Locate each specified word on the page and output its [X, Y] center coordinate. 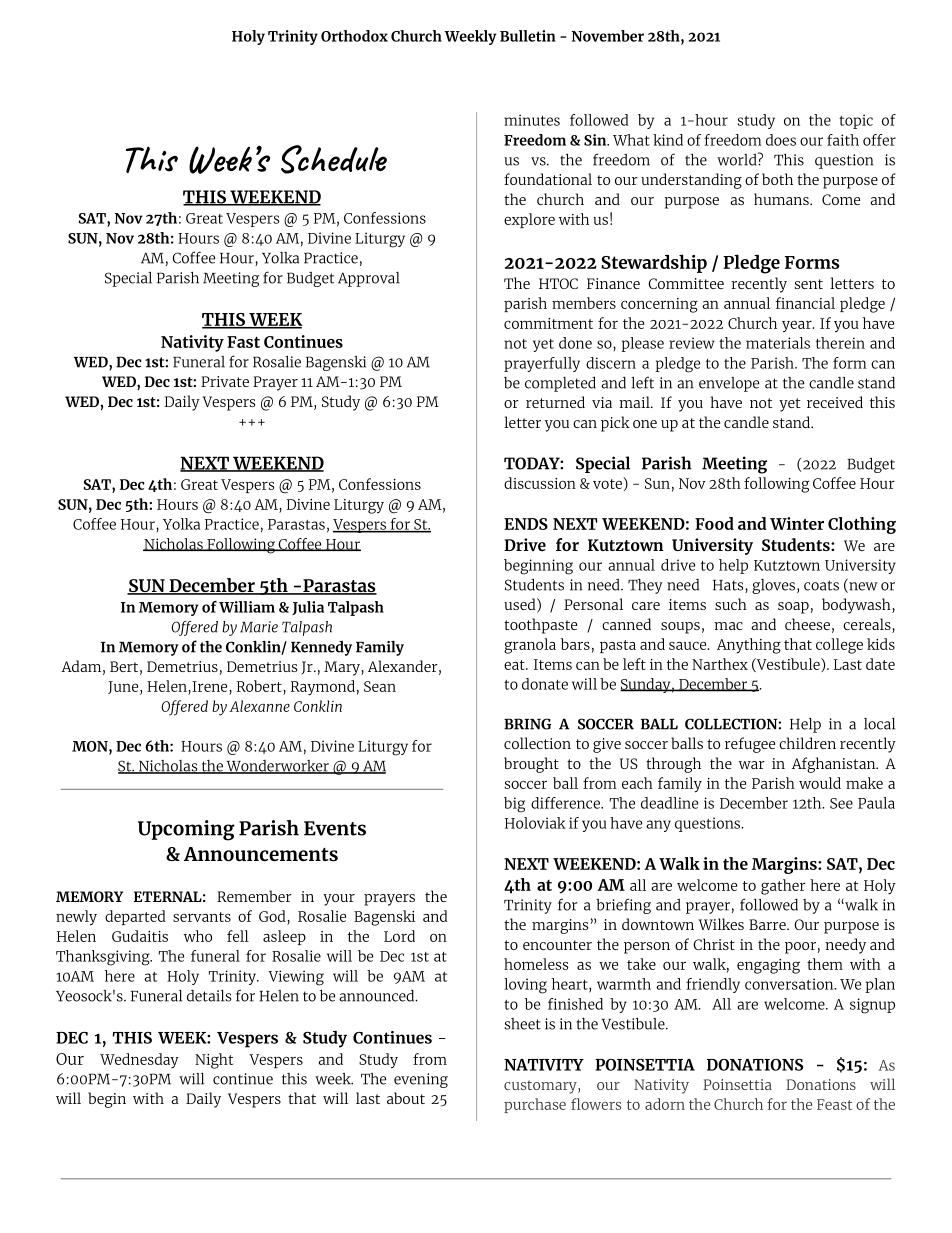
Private [225, 381]
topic [856, 121]
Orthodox [354, 36]
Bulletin [528, 36]
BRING [527, 724]
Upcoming [186, 830]
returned [555, 402]
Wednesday [139, 1061]
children [807, 743]
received [835, 402]
